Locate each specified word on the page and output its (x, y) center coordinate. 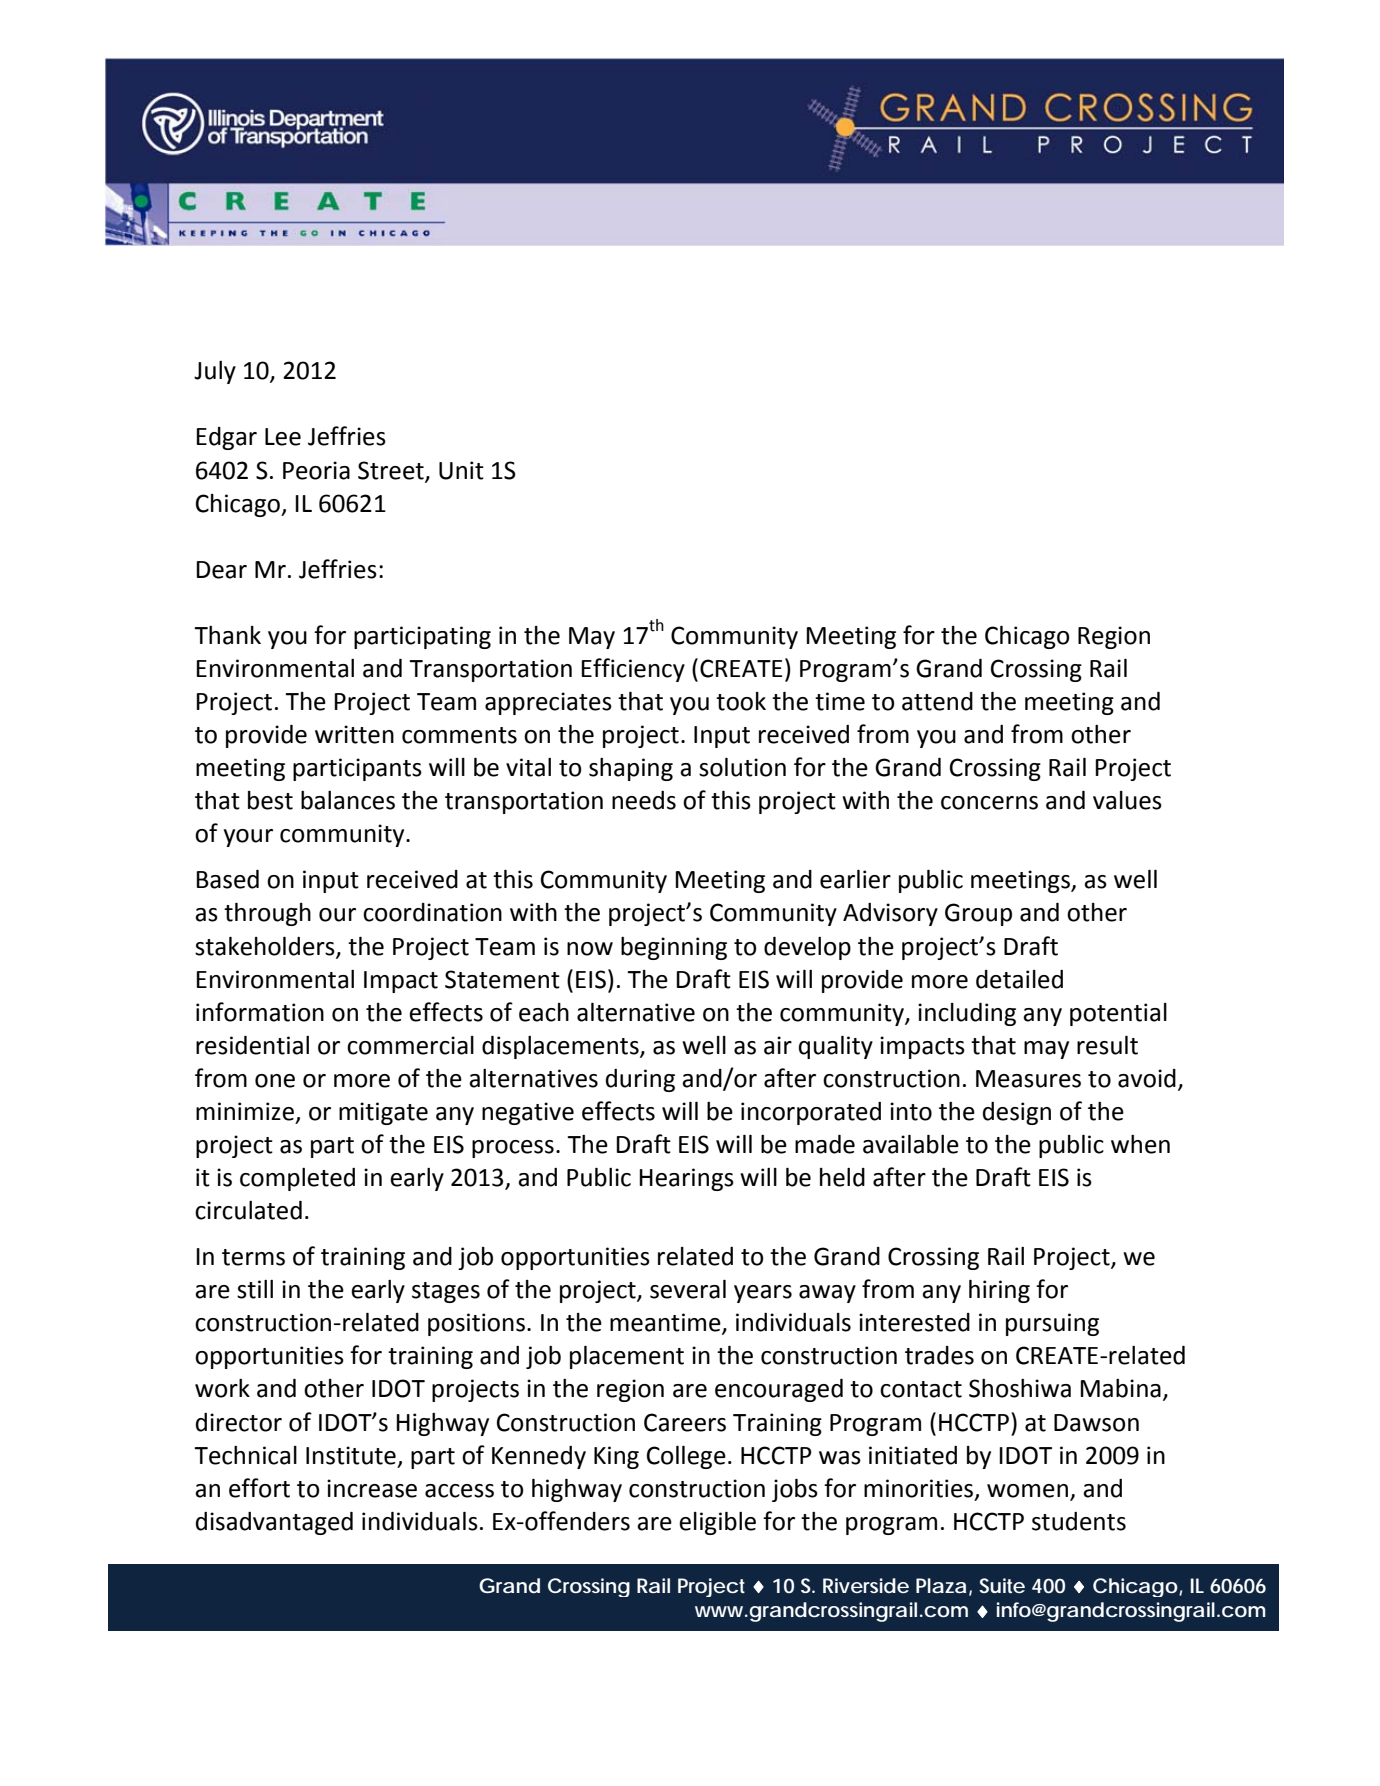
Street (392, 471)
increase (372, 1488)
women (1027, 1491)
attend (937, 701)
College (686, 1457)
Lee (283, 437)
